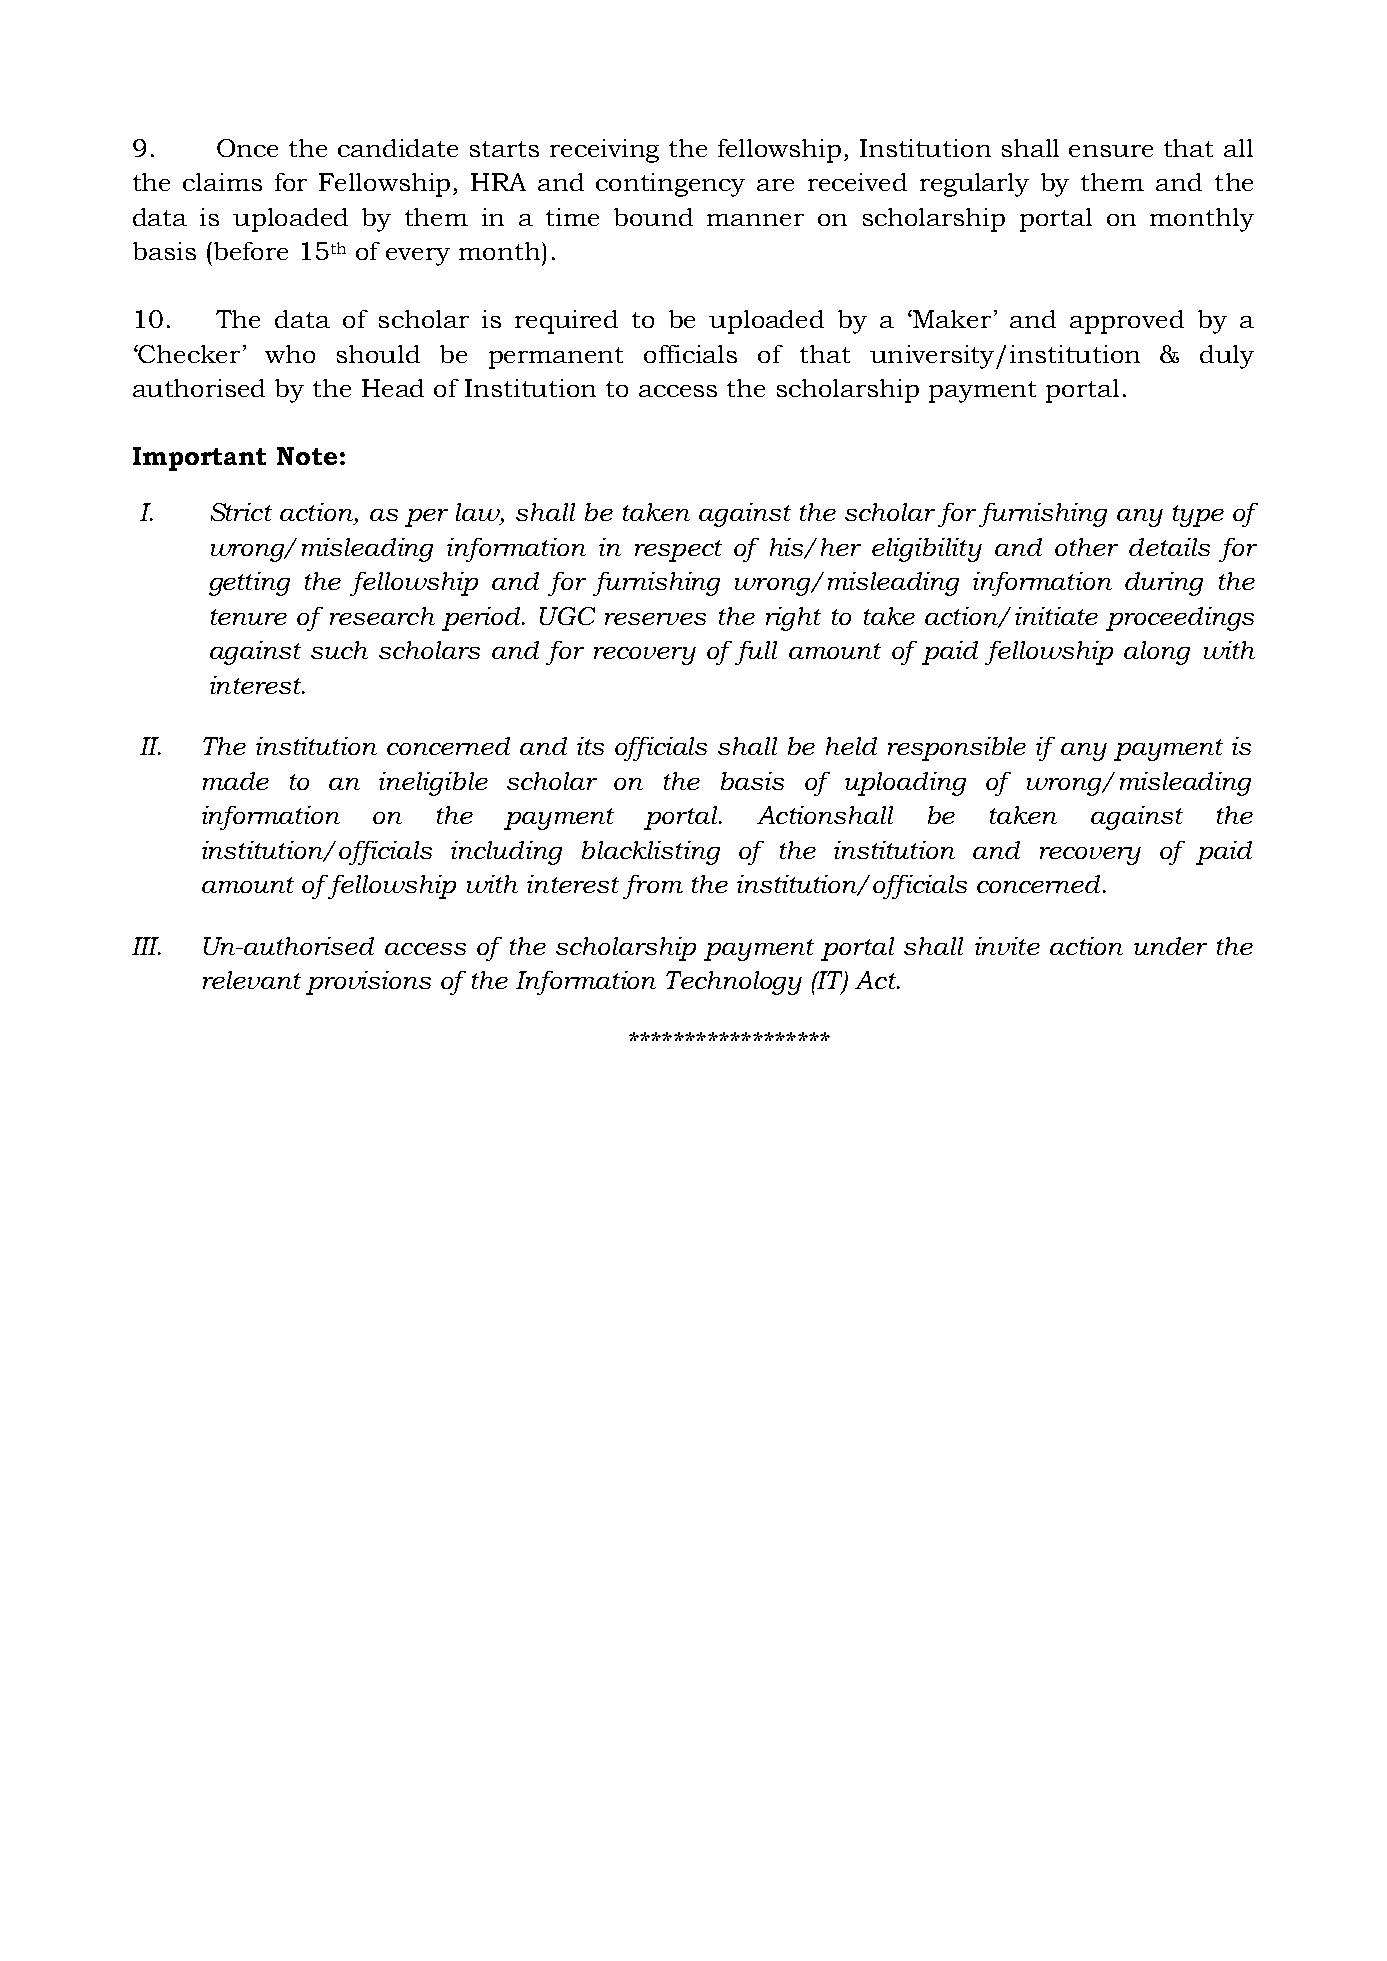 The image size is (1387, 1961). What do you see at coordinates (222, 182) in the page?
I see `claims` at bounding box center [222, 182].
